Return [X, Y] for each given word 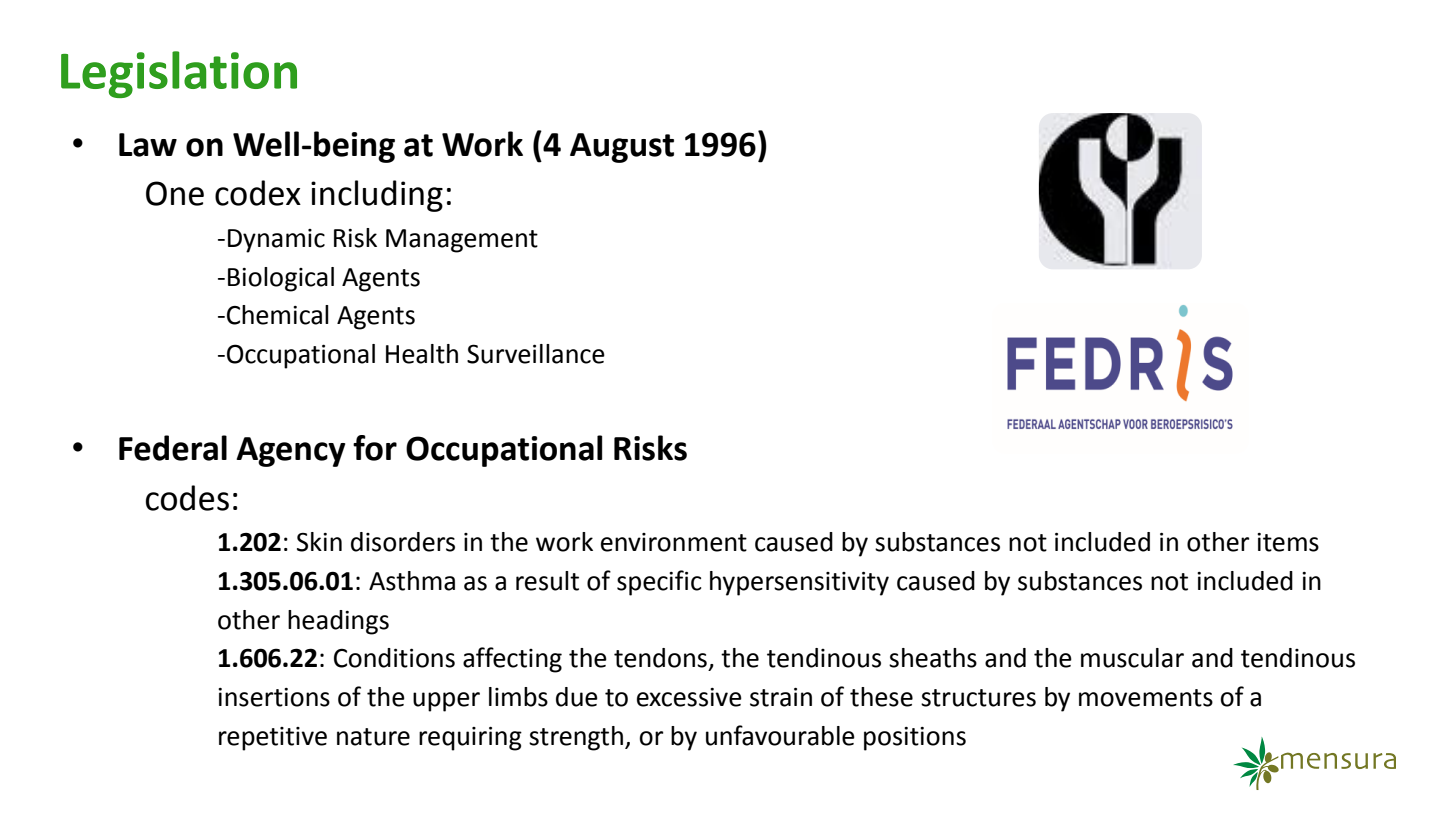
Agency [290, 452]
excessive [689, 697]
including [377, 196]
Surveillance [536, 354]
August [622, 148]
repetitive [273, 739]
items [1288, 542]
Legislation [179, 74]
